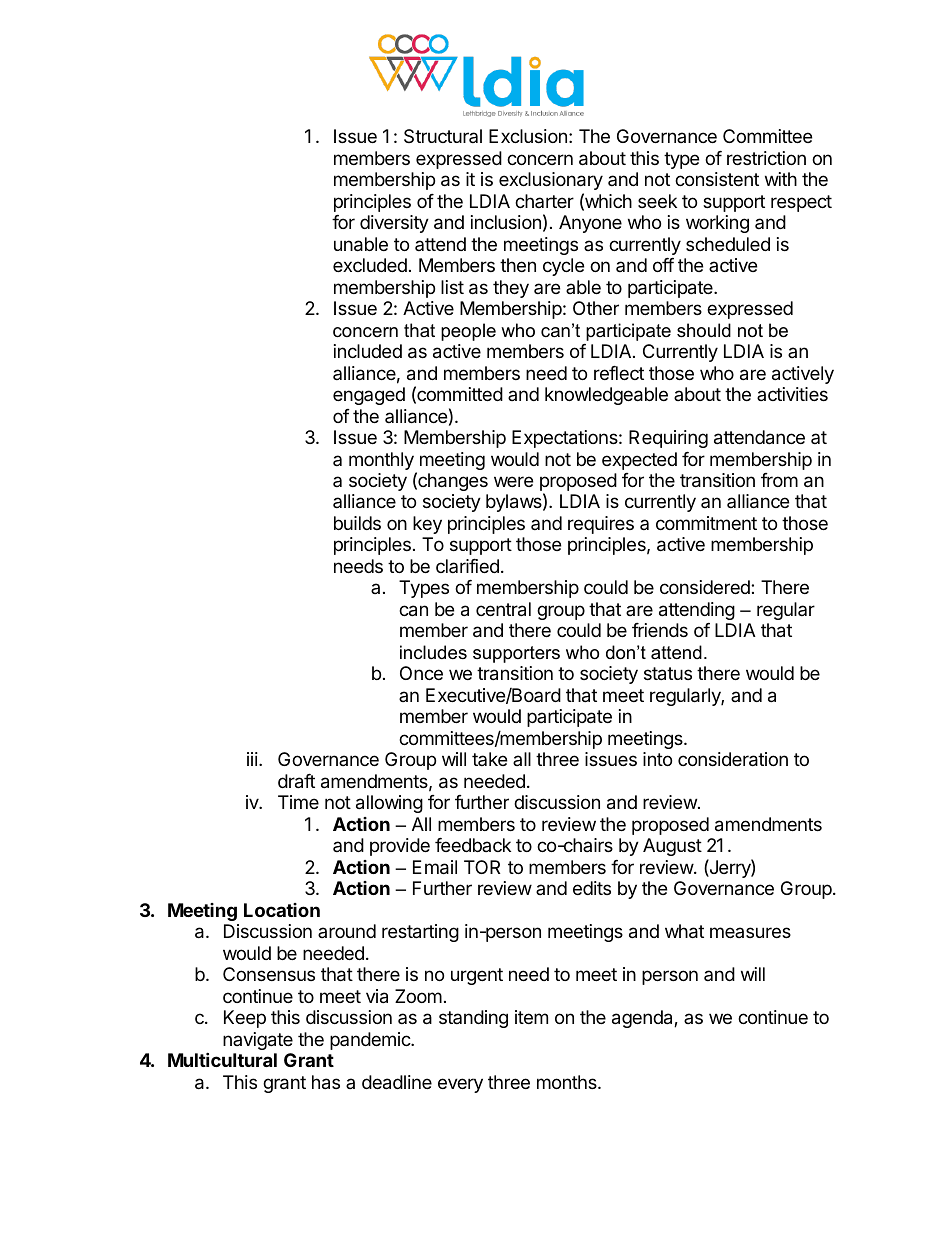 The width and height of the screenshot is (952, 1233). Describe the element at coordinates (706, 587) in the screenshot. I see `considered` at that location.
